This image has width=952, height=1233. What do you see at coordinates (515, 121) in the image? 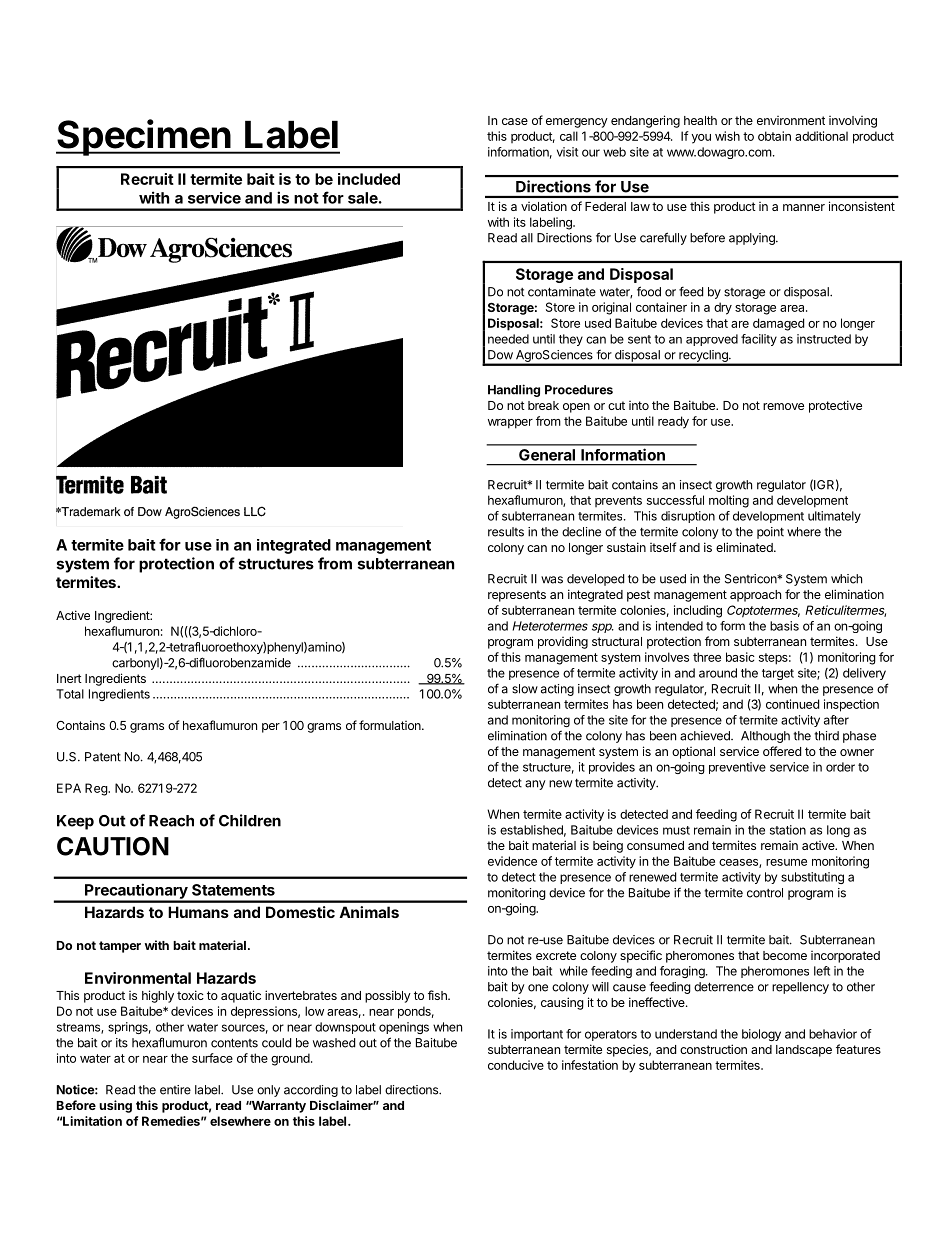
I see `case` at bounding box center [515, 121].
